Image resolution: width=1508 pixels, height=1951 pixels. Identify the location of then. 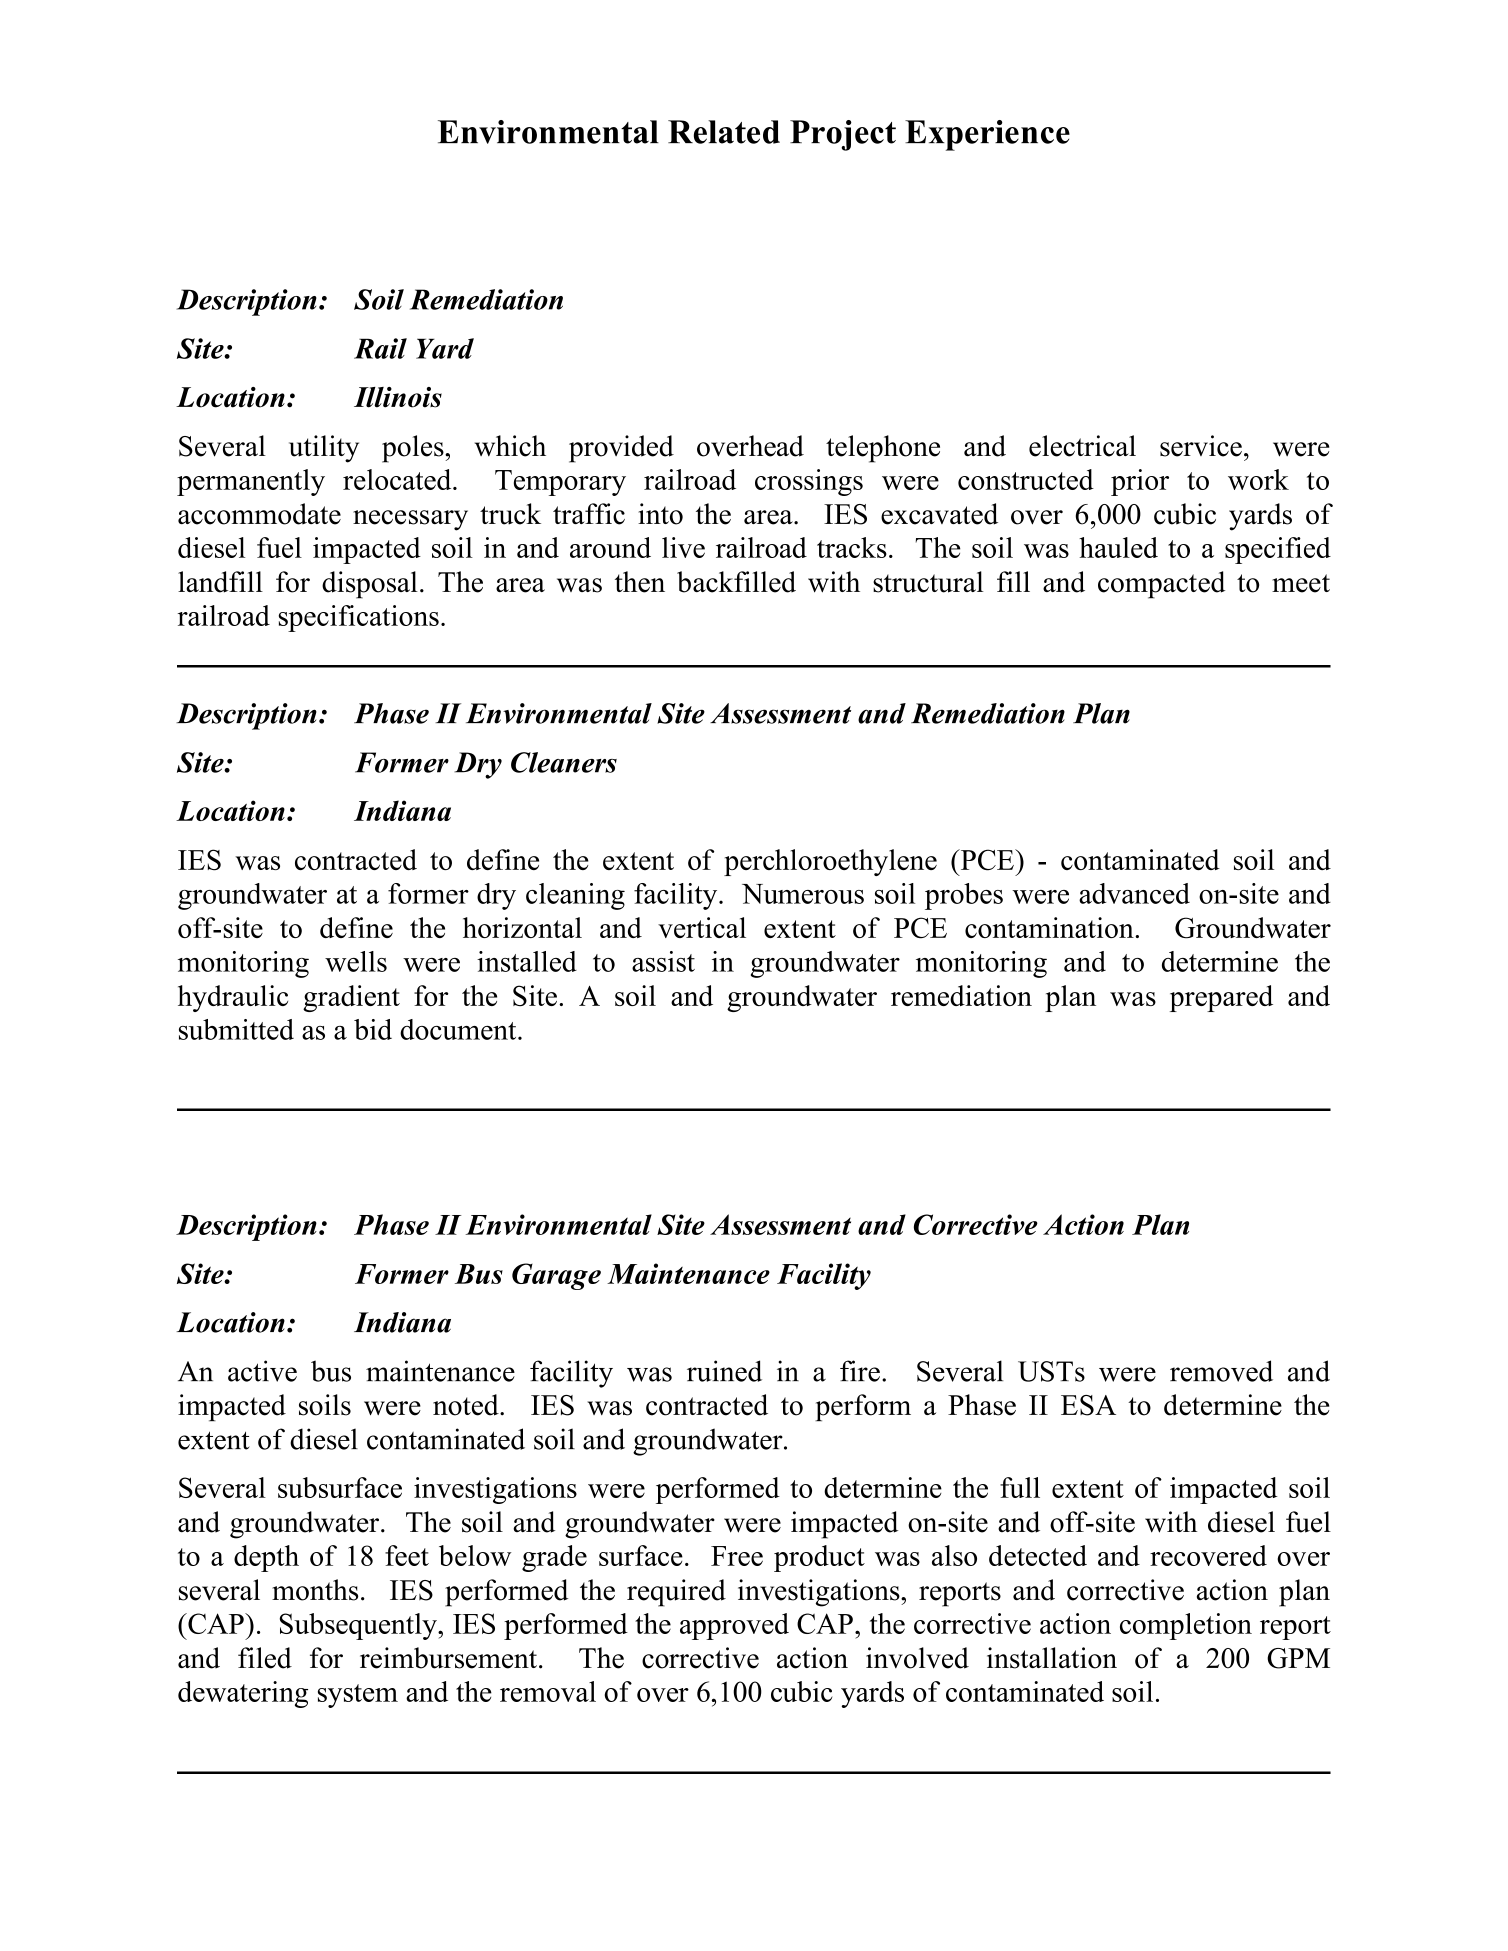
(640, 582).
